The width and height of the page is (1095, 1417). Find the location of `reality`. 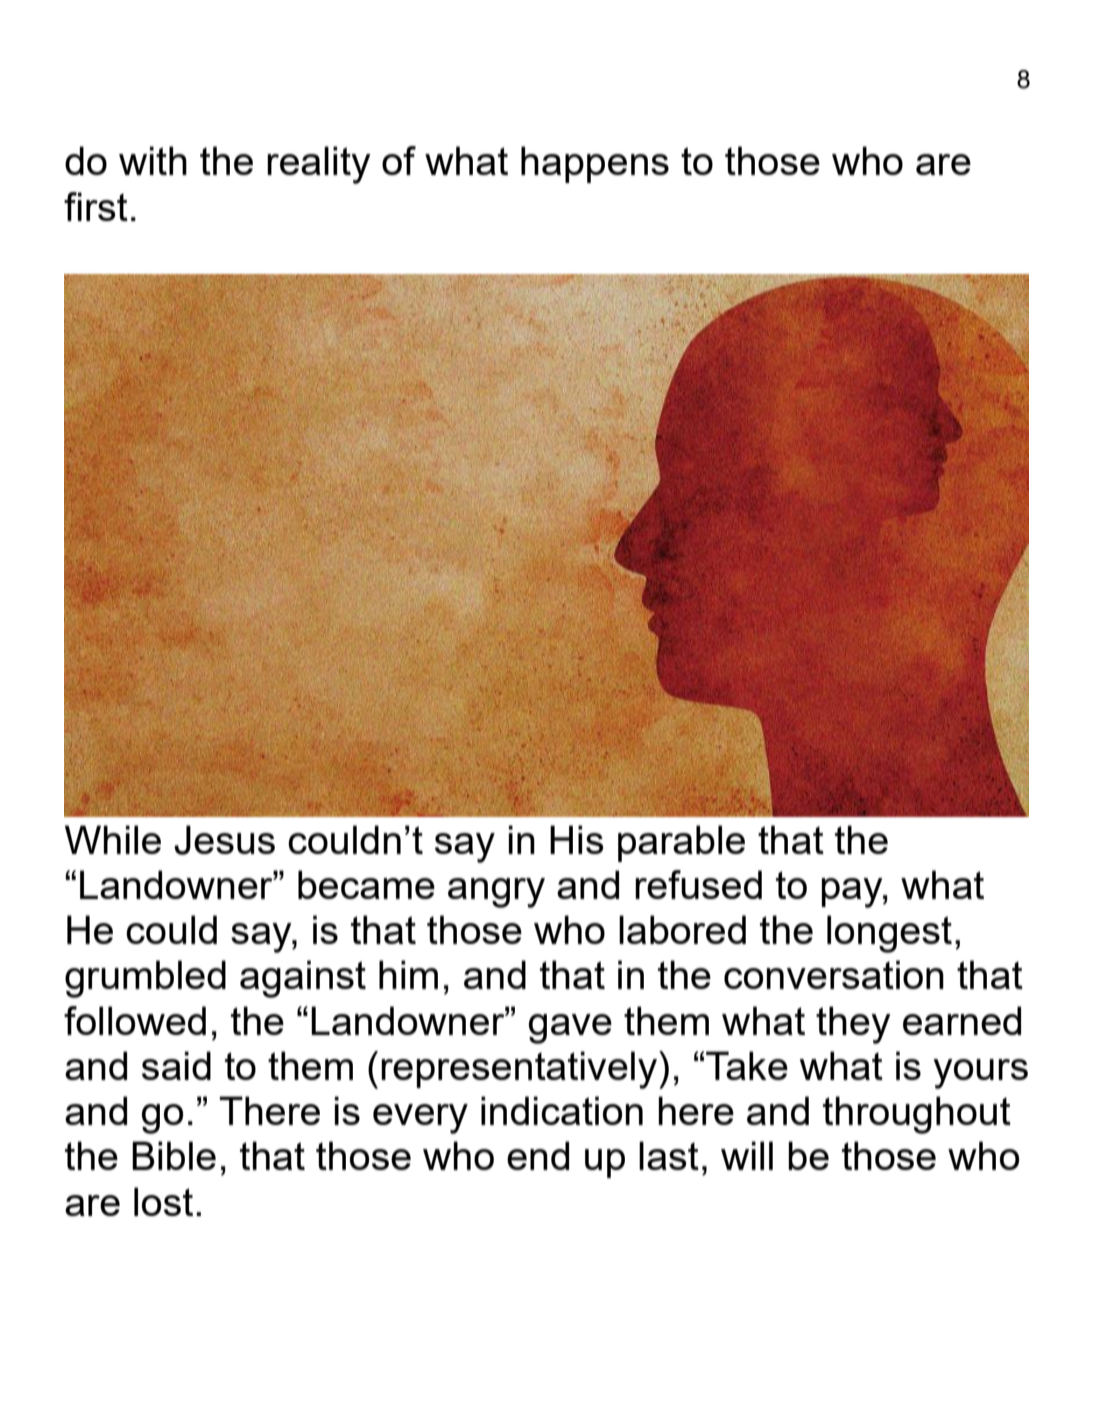

reality is located at coordinates (319, 165).
